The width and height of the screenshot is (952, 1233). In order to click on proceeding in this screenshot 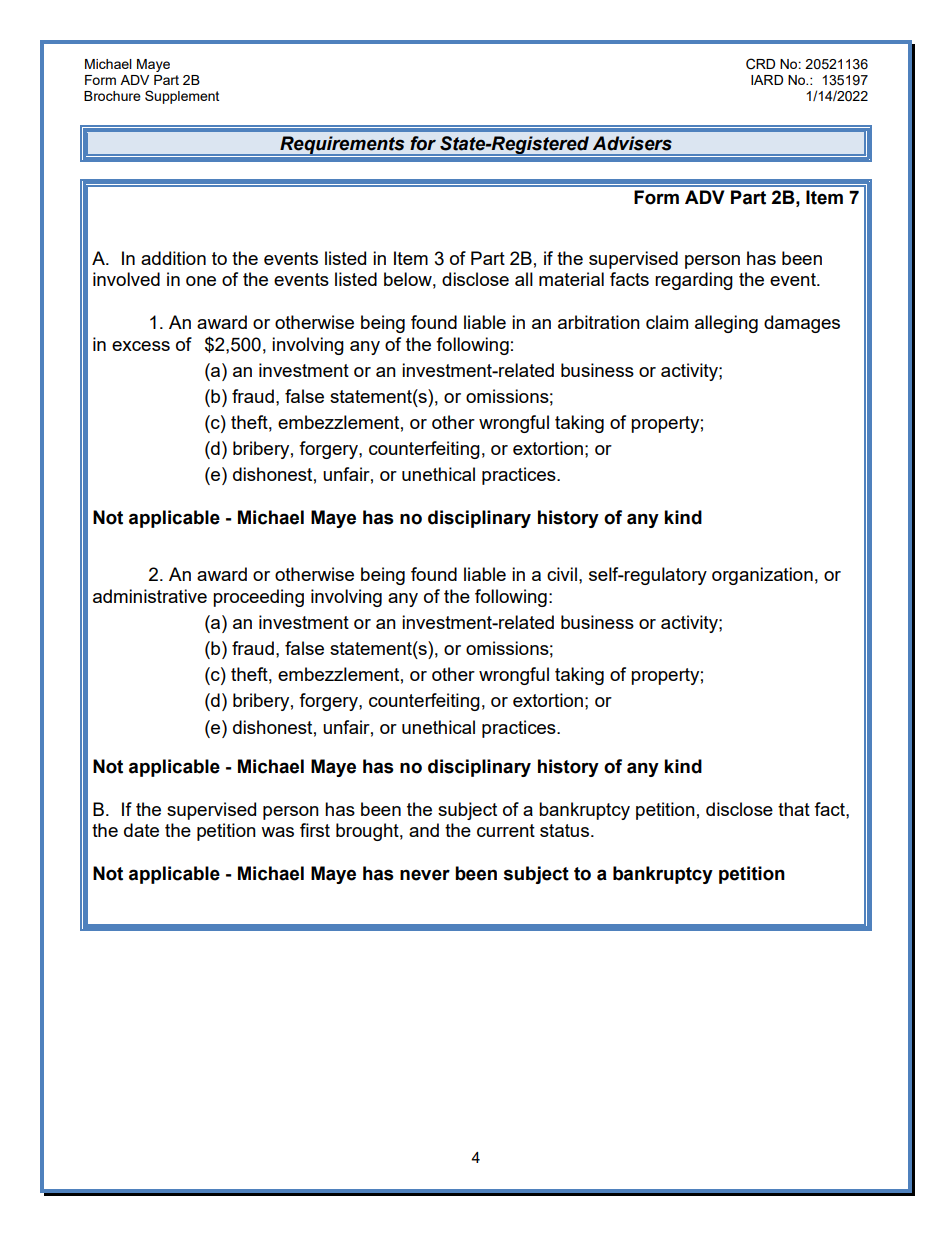, I will do `click(258, 598)`.
